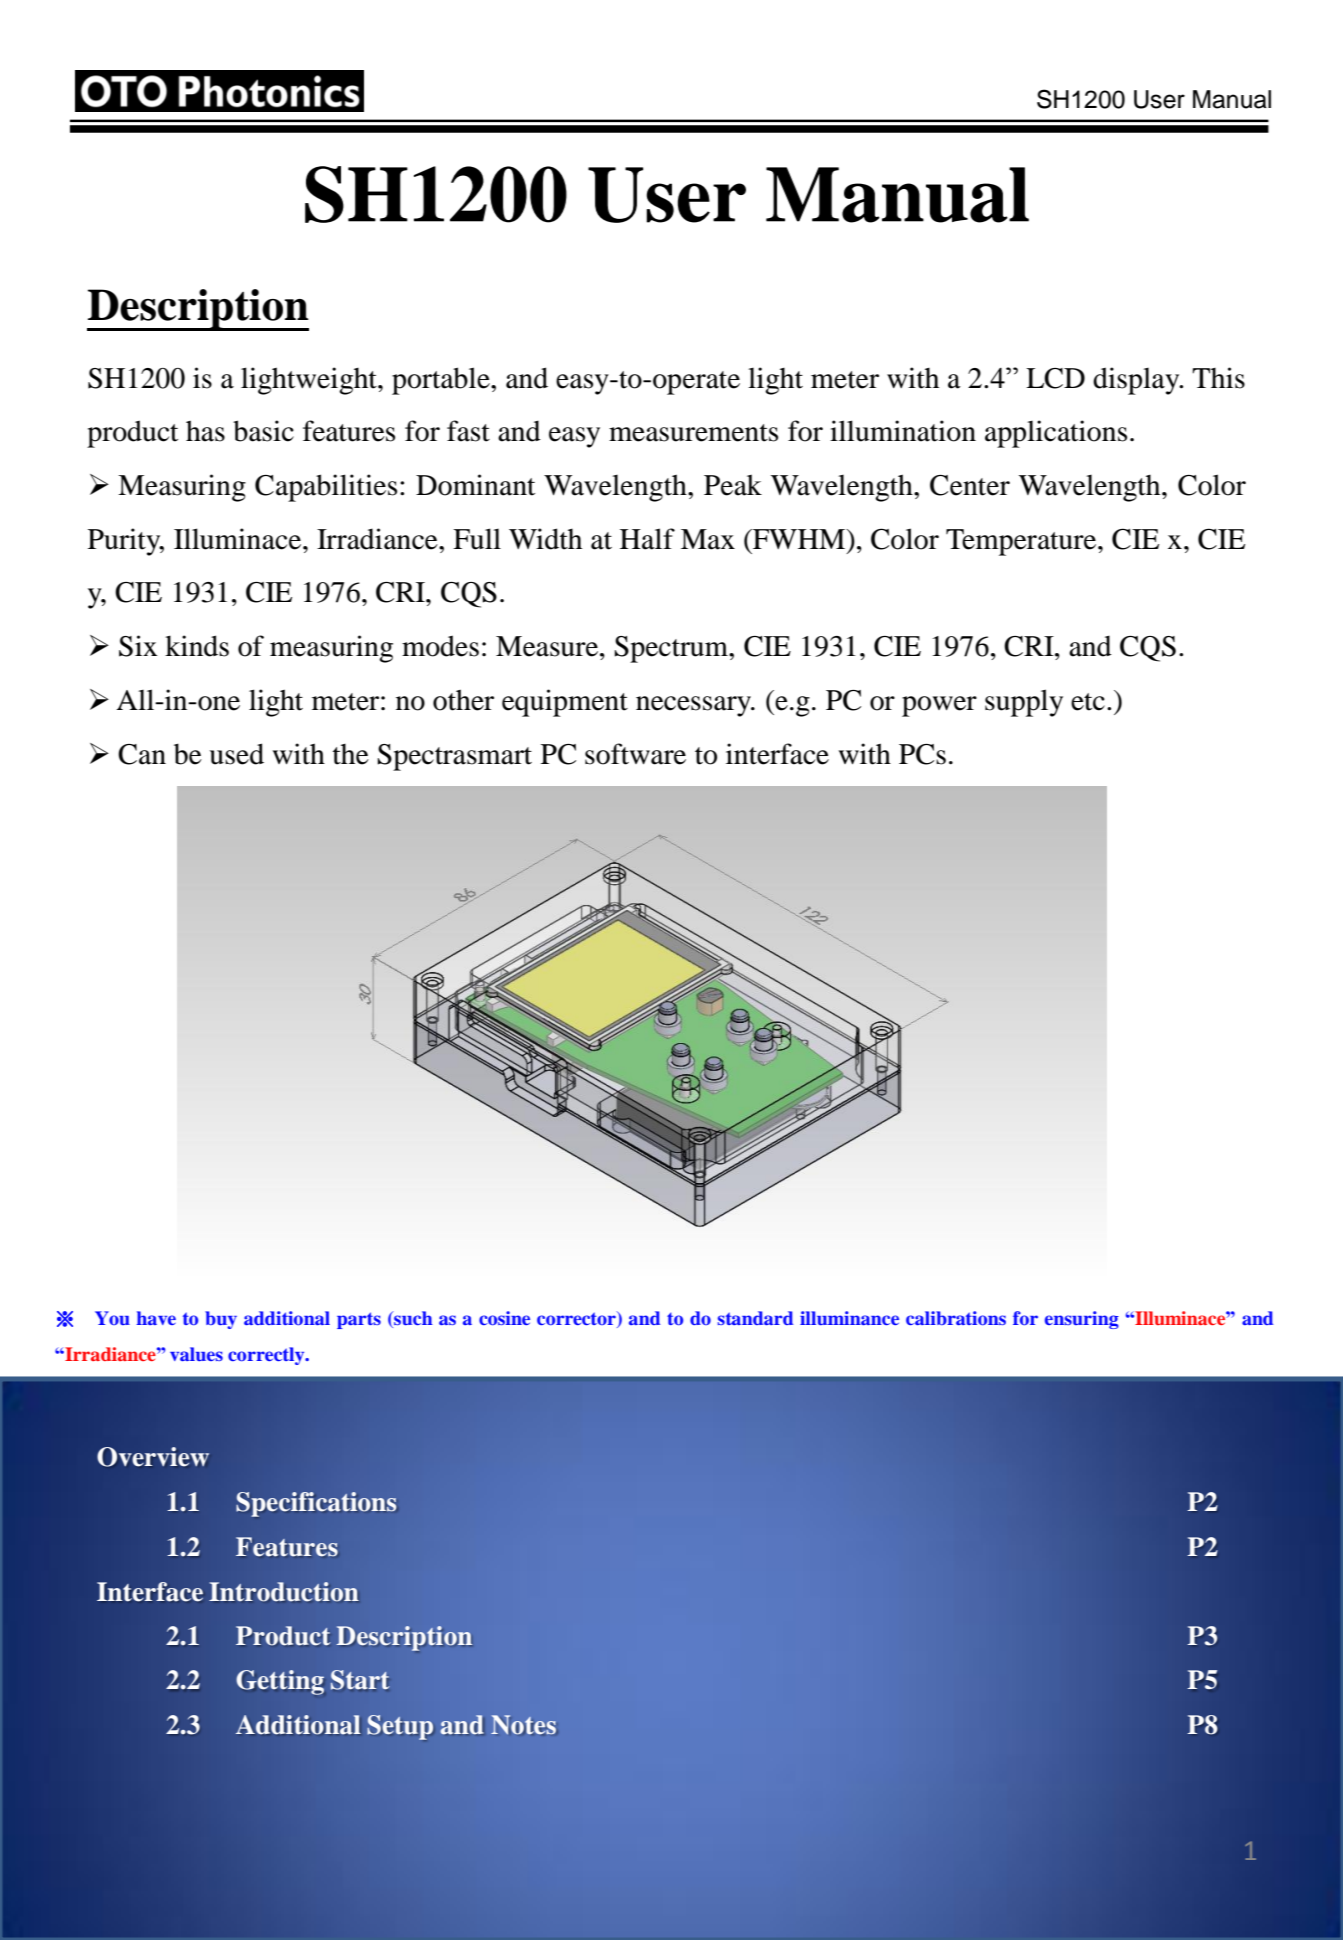 The height and width of the page is (1940, 1343). What do you see at coordinates (280, 1682) in the page?
I see `Getting` at bounding box center [280, 1682].
